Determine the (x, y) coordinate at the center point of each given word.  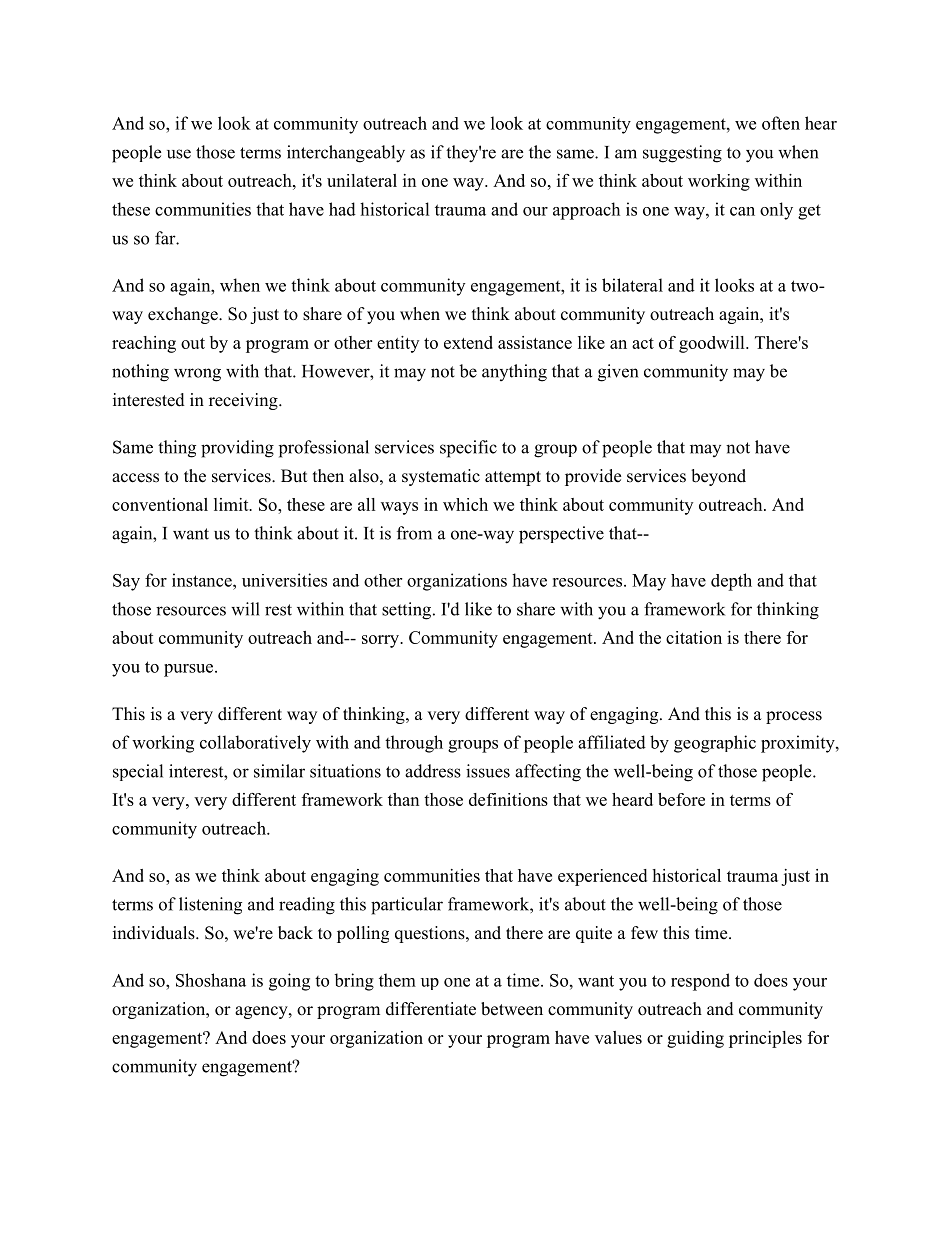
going (289, 982)
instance (203, 580)
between (512, 1009)
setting (408, 611)
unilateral (362, 180)
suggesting (682, 154)
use (179, 154)
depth (731, 582)
